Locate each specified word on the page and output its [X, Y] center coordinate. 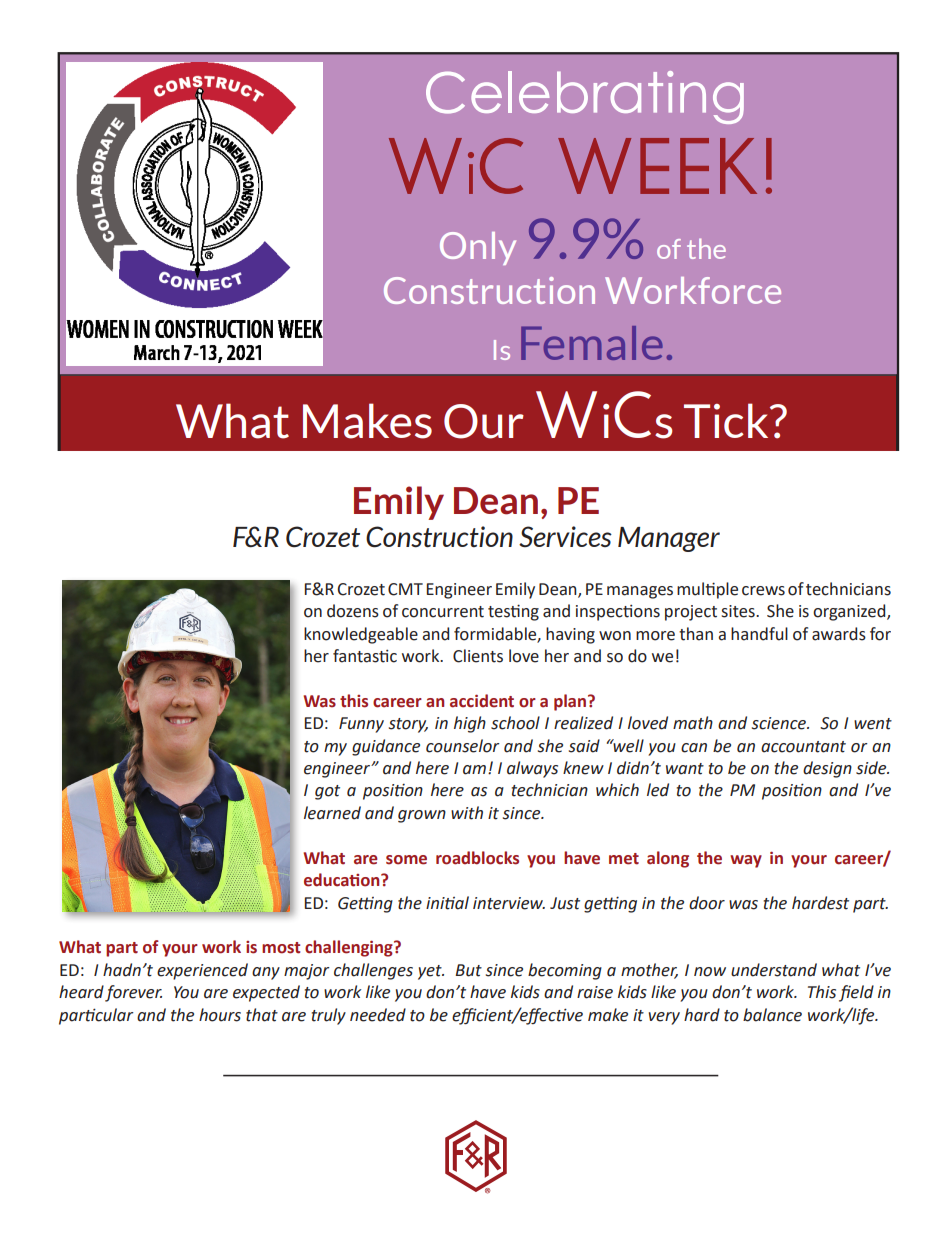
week [657, 166]
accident [482, 701]
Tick [727, 420]
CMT [405, 589]
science [780, 723]
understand [774, 970]
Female [592, 343]
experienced [202, 971]
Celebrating [585, 97]
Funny [361, 725]
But [468, 970]
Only [478, 248]
